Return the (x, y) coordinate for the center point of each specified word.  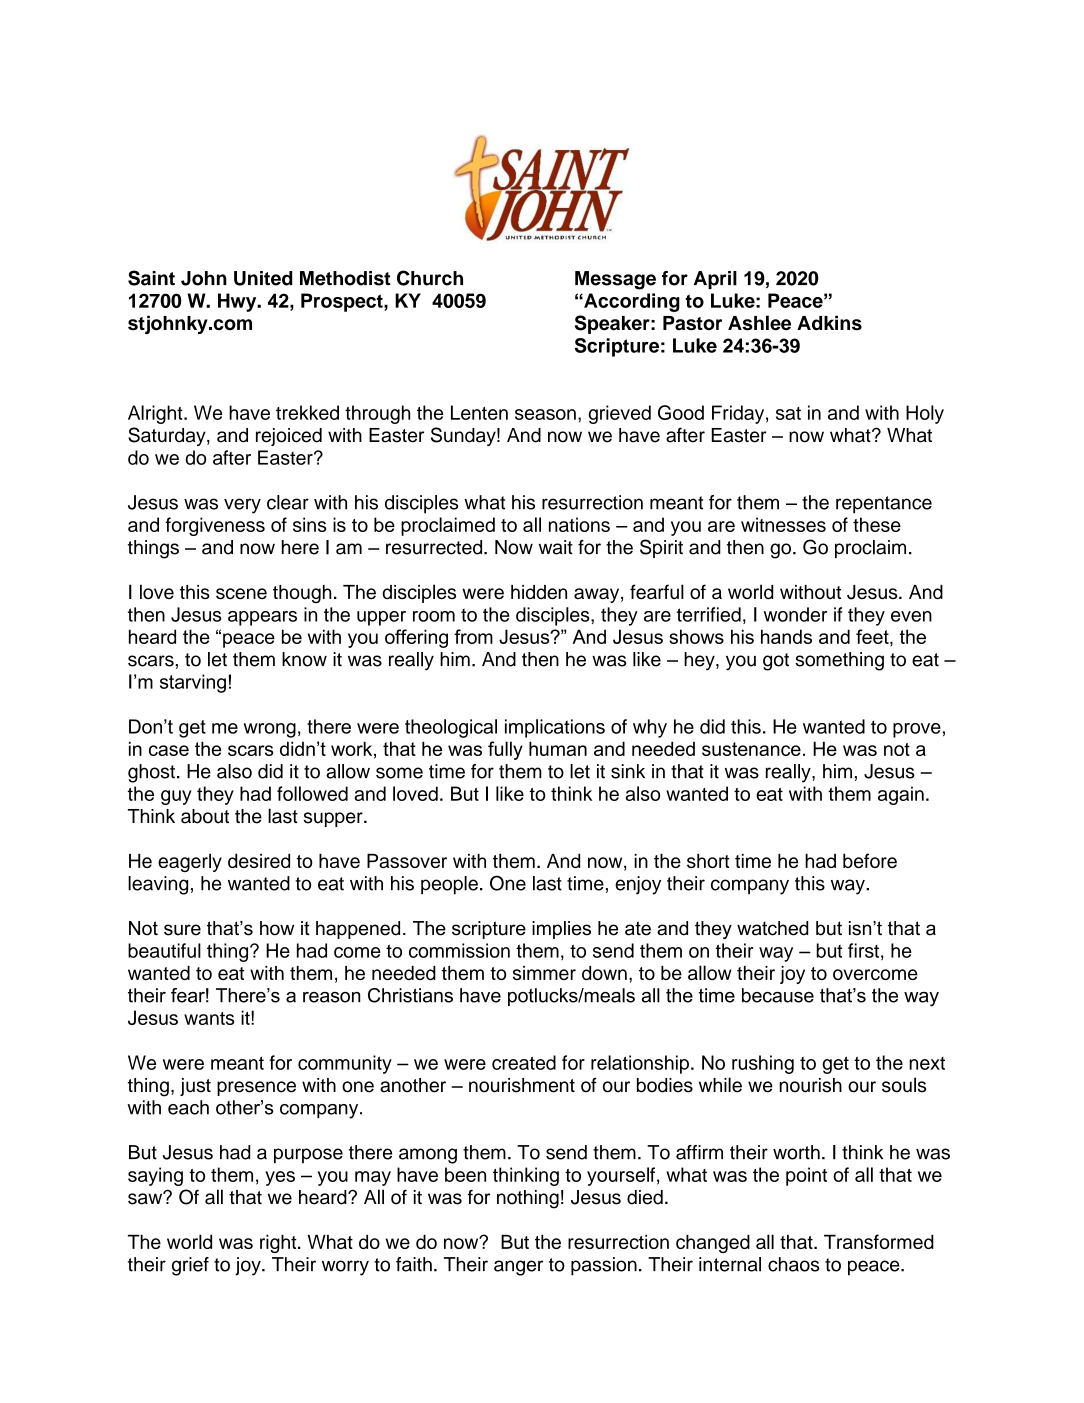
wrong (269, 730)
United (263, 278)
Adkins (829, 323)
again (901, 795)
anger (518, 1268)
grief (190, 1266)
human (558, 748)
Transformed (879, 1241)
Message (615, 280)
